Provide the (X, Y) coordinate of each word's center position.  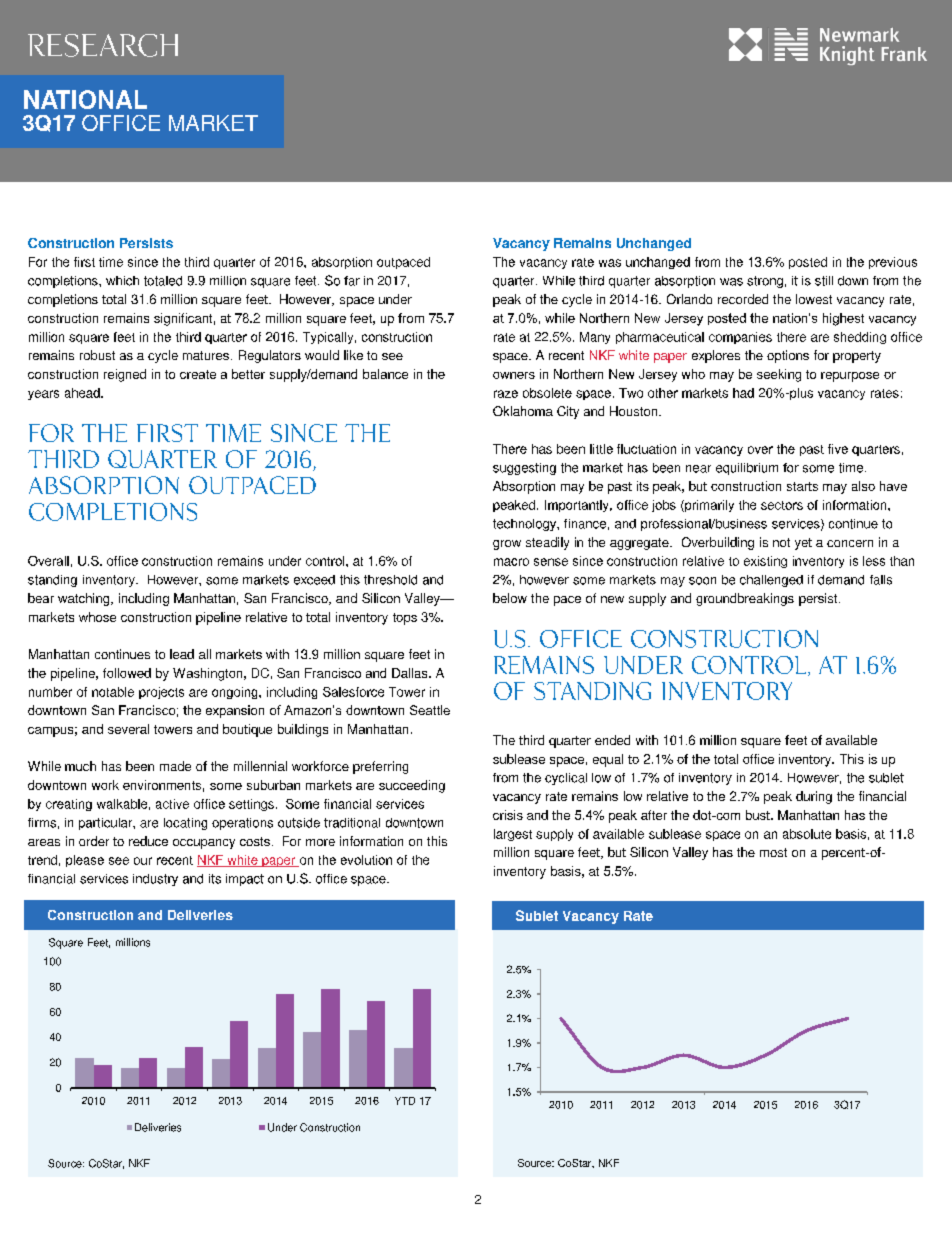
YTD (405, 1101)
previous (893, 263)
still (824, 281)
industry (155, 880)
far (352, 281)
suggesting (524, 469)
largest (513, 835)
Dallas (411, 673)
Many (595, 338)
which (122, 281)
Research (103, 45)
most (773, 852)
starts (802, 486)
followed (127, 673)
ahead (83, 393)
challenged (771, 581)
